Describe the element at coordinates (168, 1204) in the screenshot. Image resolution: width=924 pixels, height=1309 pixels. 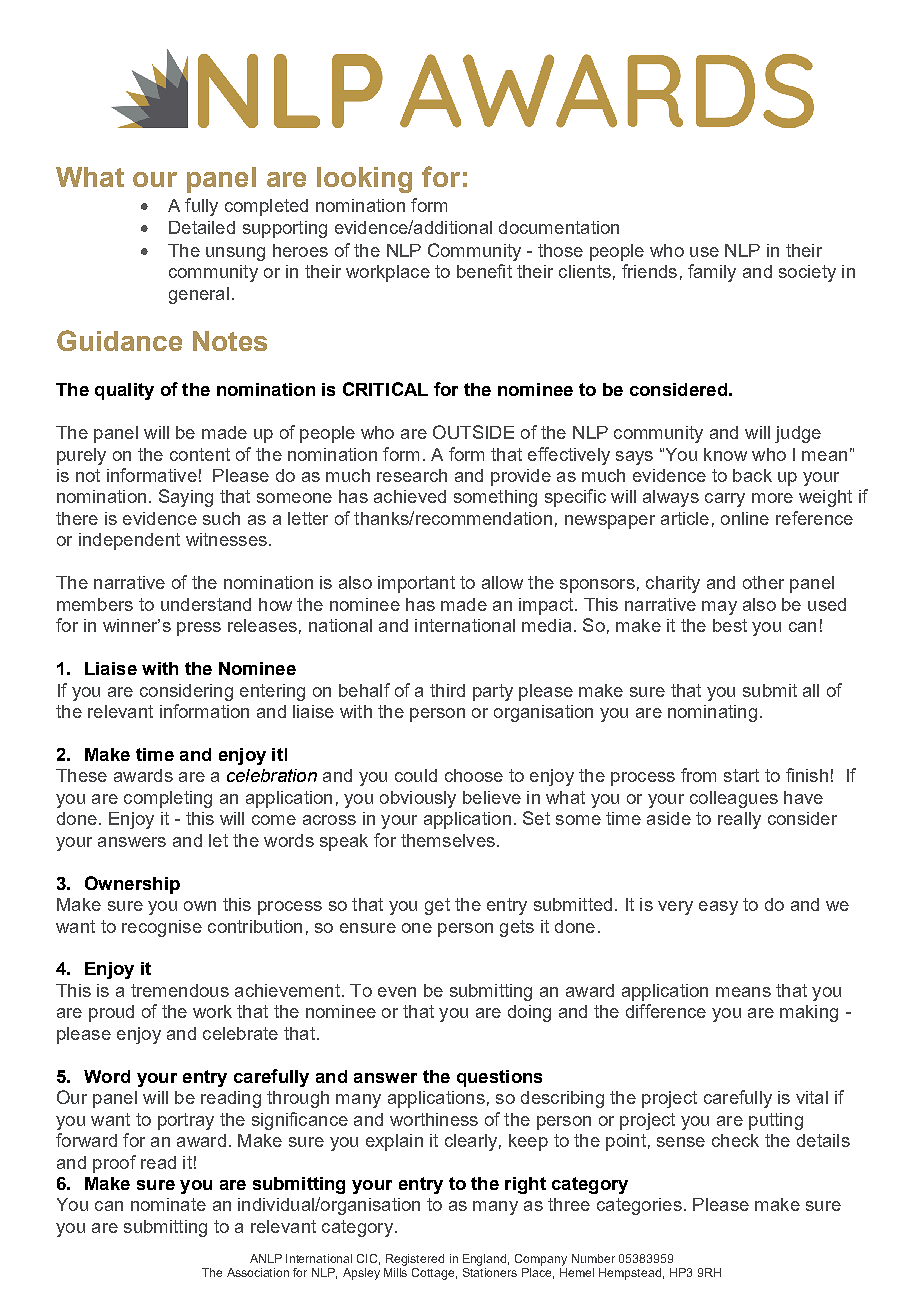
I see `nominate` at that location.
